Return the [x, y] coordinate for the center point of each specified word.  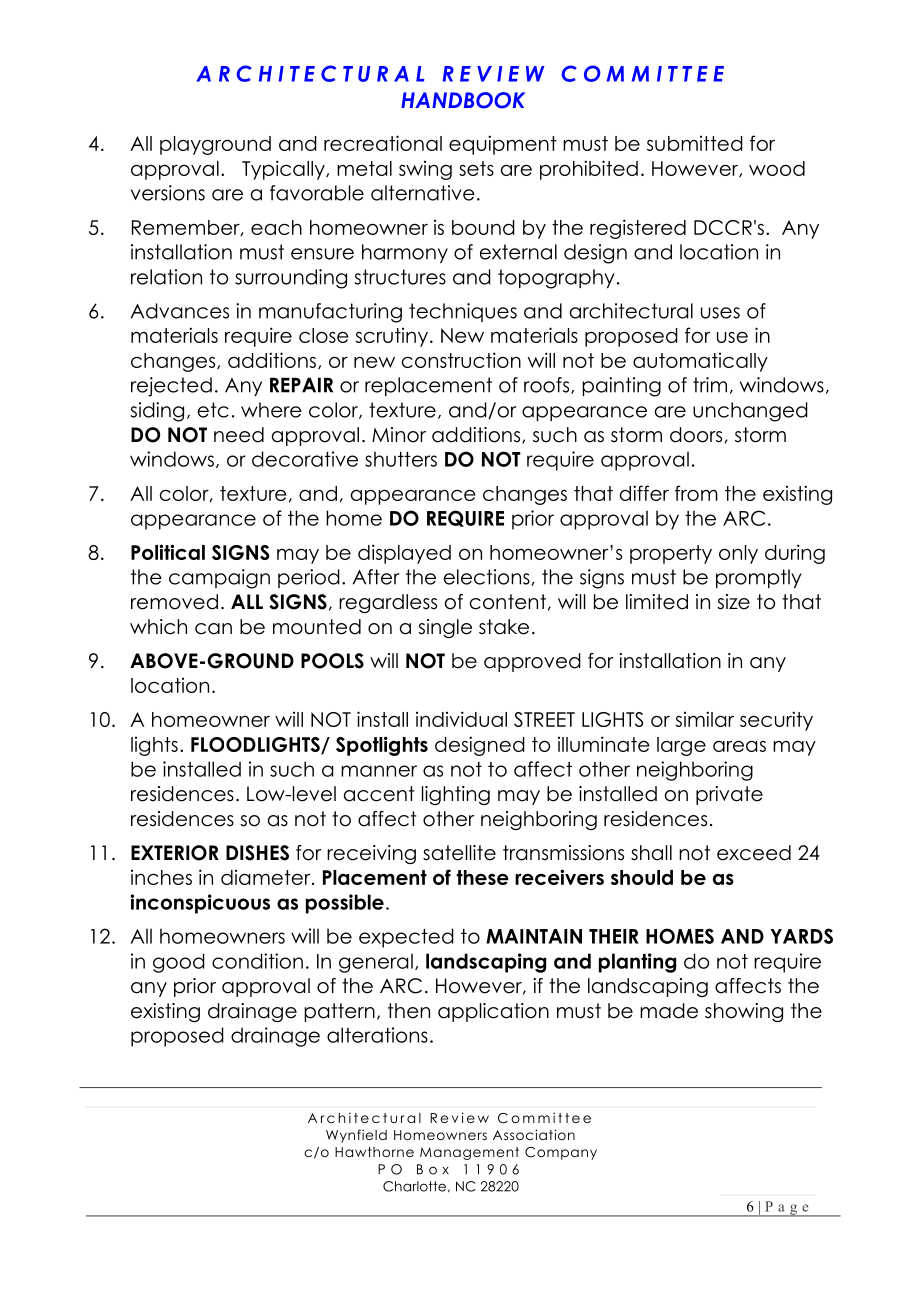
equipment [503, 145]
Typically [284, 170]
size [733, 602]
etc [213, 410]
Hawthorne [374, 1152]
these [482, 877]
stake [504, 627]
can [213, 629]
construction [461, 360]
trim [710, 385]
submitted [695, 143]
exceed [754, 853]
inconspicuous [200, 904]
